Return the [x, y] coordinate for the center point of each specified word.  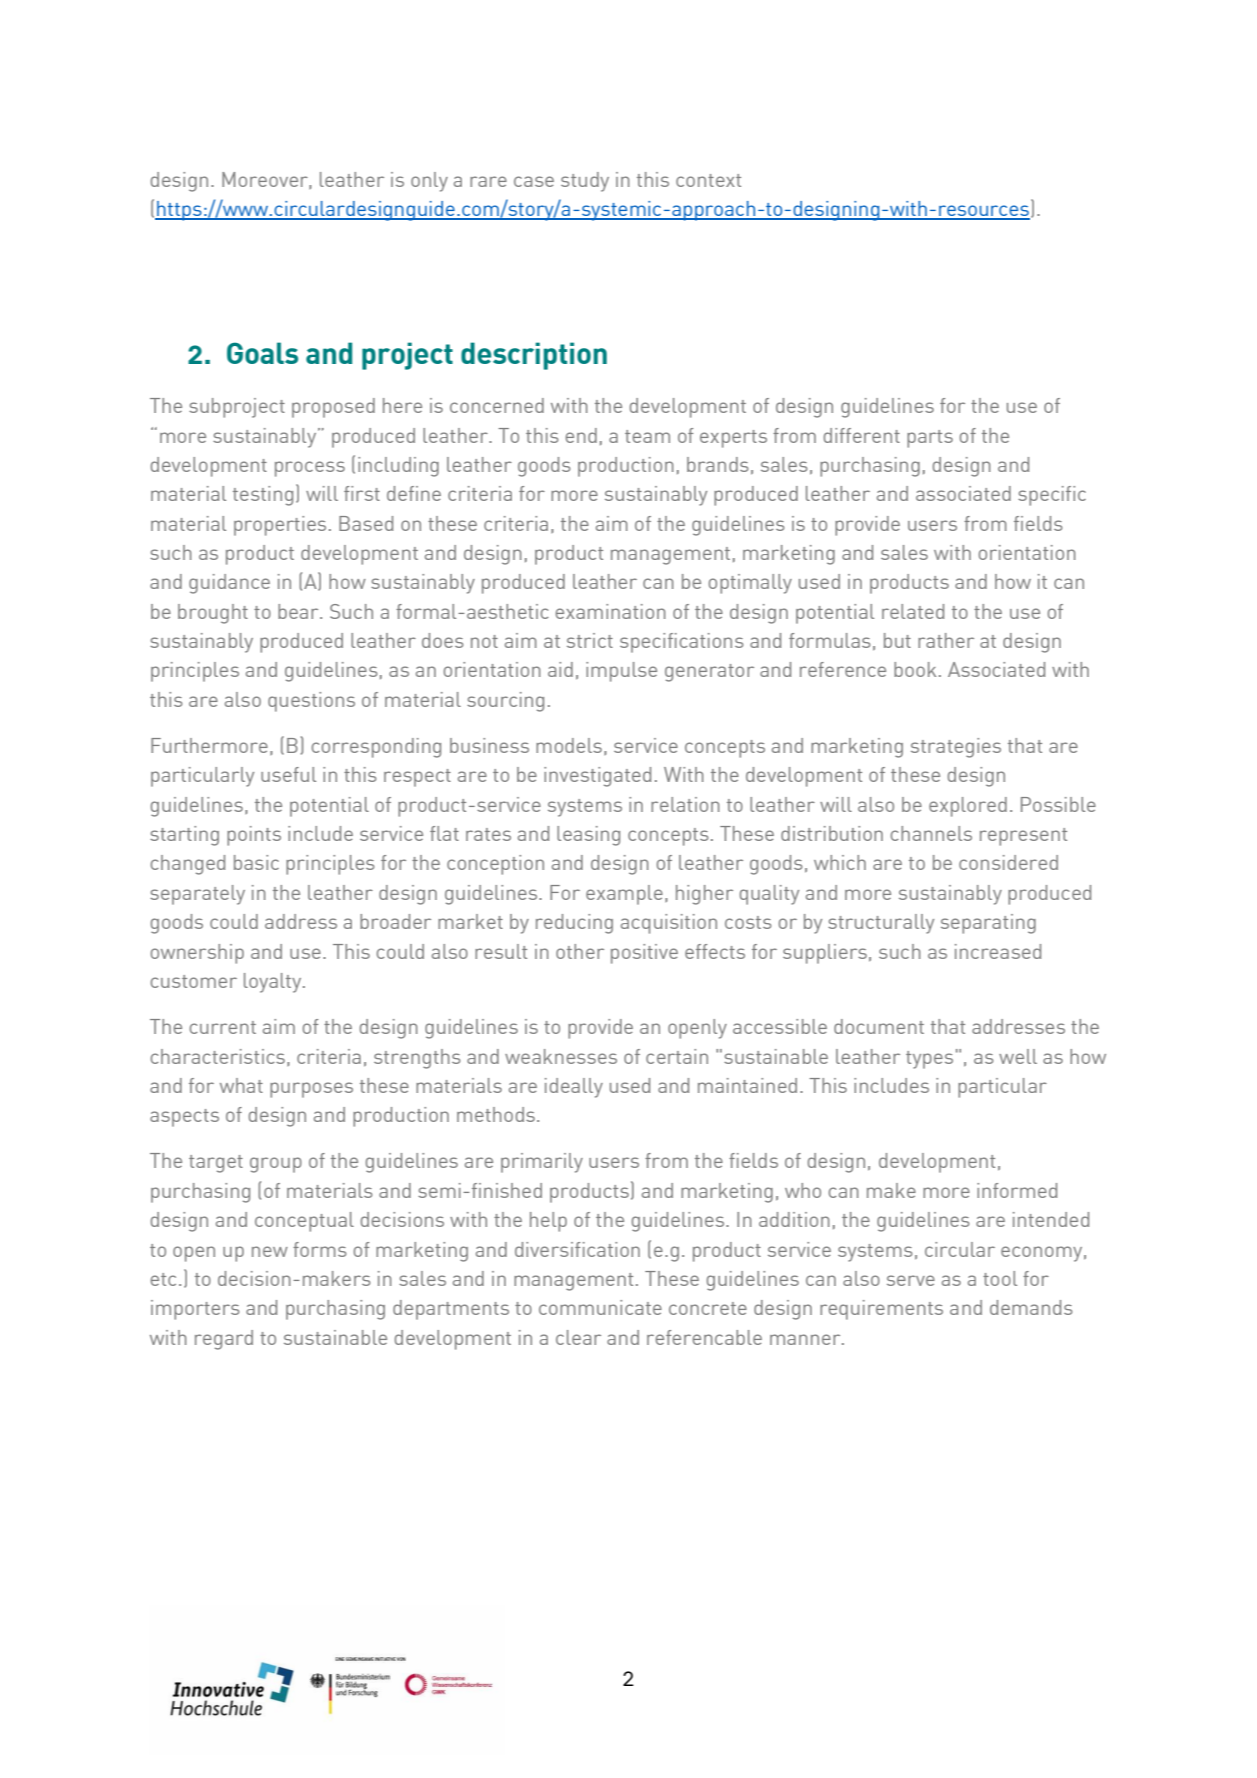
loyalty [274, 983]
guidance [229, 584]
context [708, 180]
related [913, 611]
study [585, 182]
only [429, 182]
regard [224, 1340]
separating [988, 924]
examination [611, 611]
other [580, 951]
